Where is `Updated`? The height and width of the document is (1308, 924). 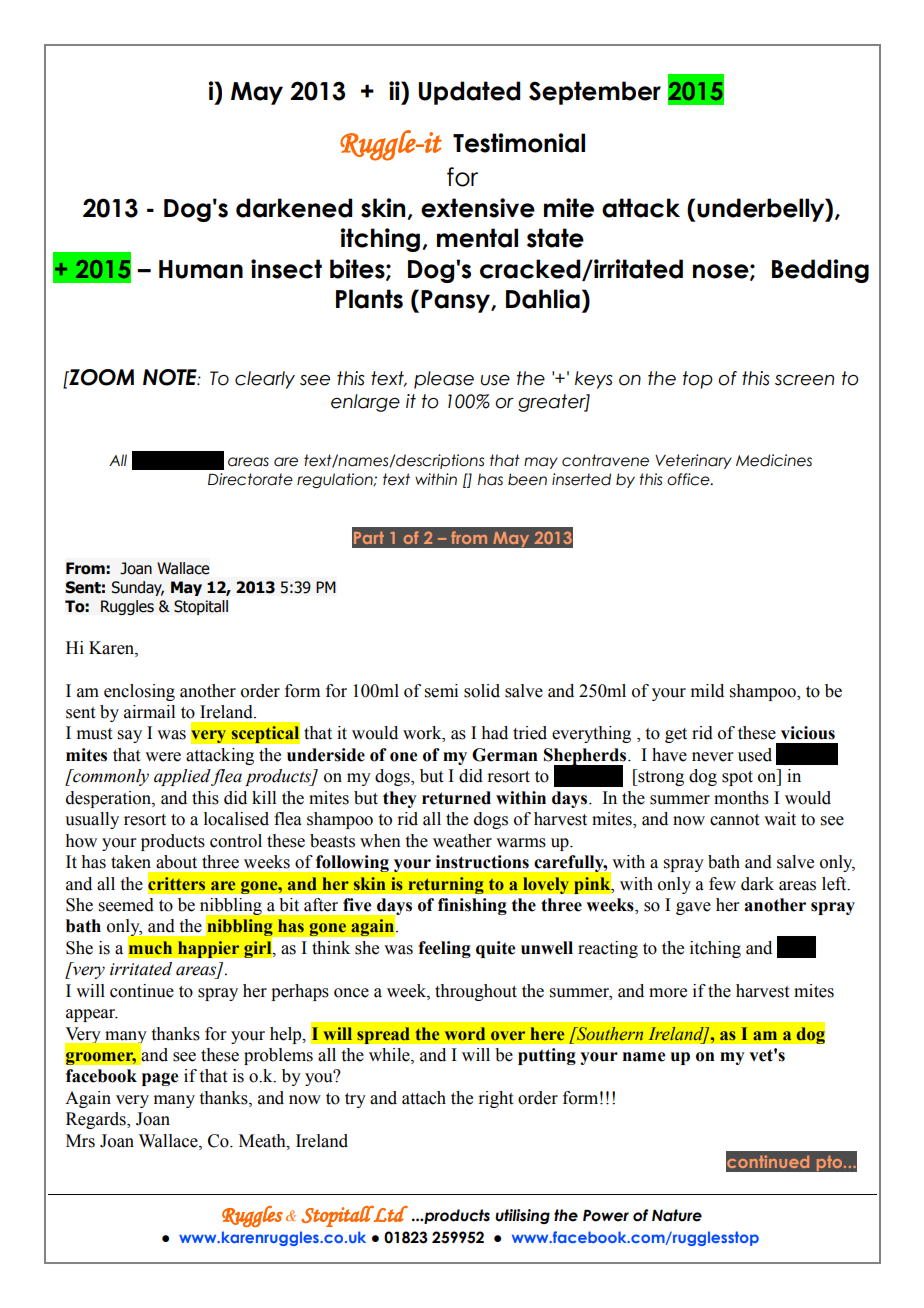 Updated is located at coordinates (469, 93).
